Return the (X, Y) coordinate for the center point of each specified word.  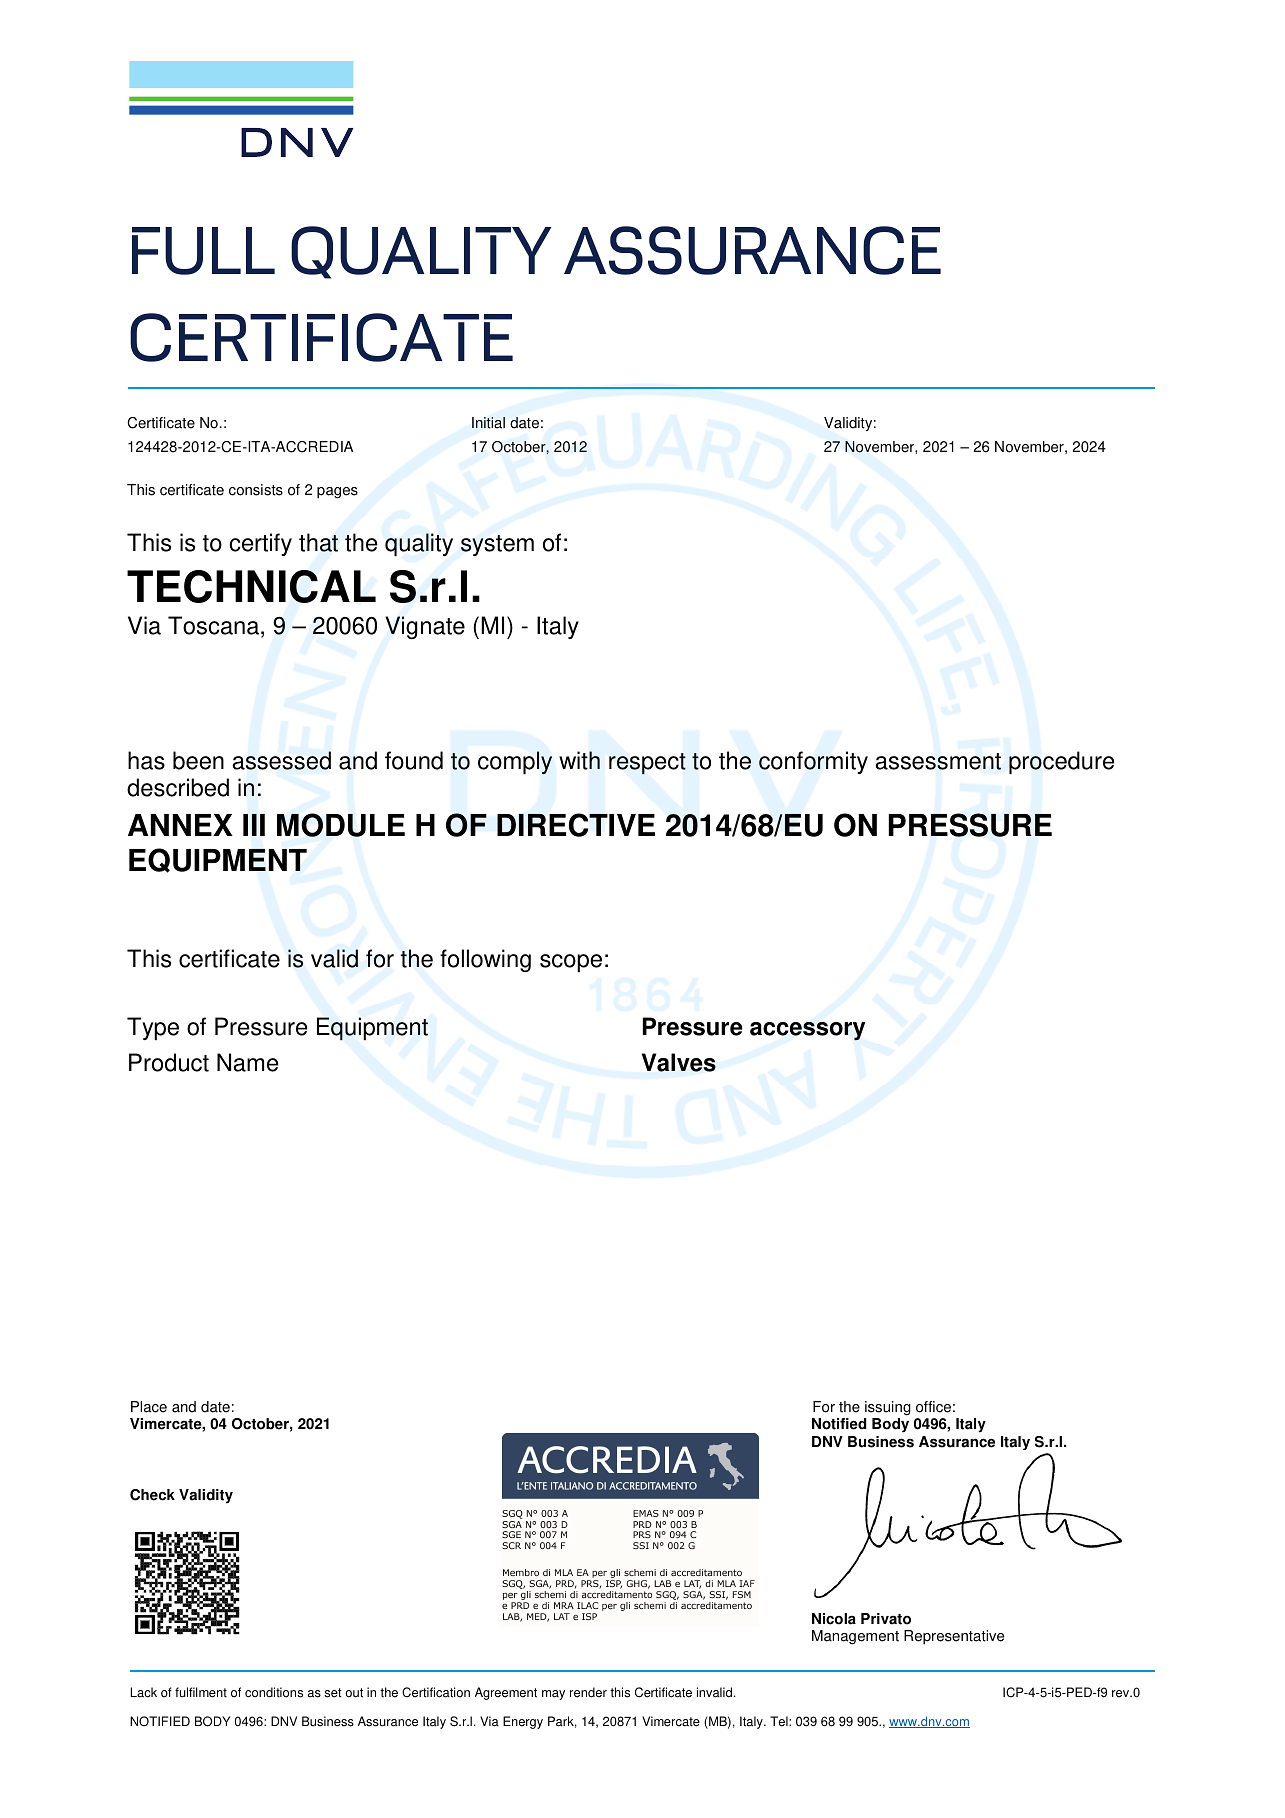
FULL (203, 251)
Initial (488, 423)
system (497, 545)
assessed (282, 760)
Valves (679, 1062)
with (579, 760)
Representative (954, 1637)
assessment (938, 761)
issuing (888, 1408)
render (588, 1692)
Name (248, 1062)
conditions (274, 1692)
